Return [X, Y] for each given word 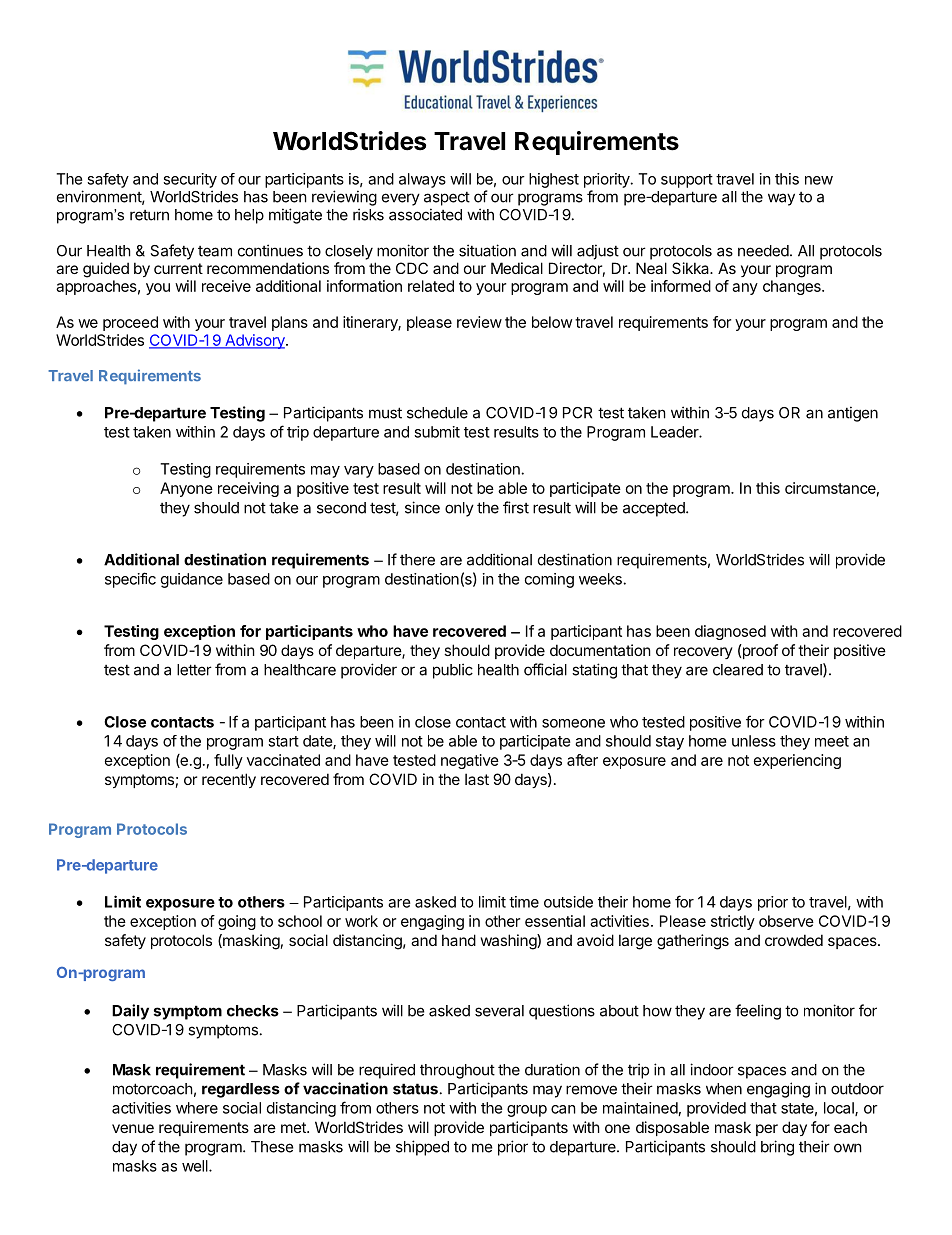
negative [470, 761]
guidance [192, 580]
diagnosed [730, 632]
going [237, 922]
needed [763, 251]
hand [459, 940]
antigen [853, 414]
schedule [437, 413]
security [190, 180]
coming [549, 580]
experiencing [797, 761]
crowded [794, 940]
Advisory [255, 341]
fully [228, 761]
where [197, 1108]
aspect [447, 199]
